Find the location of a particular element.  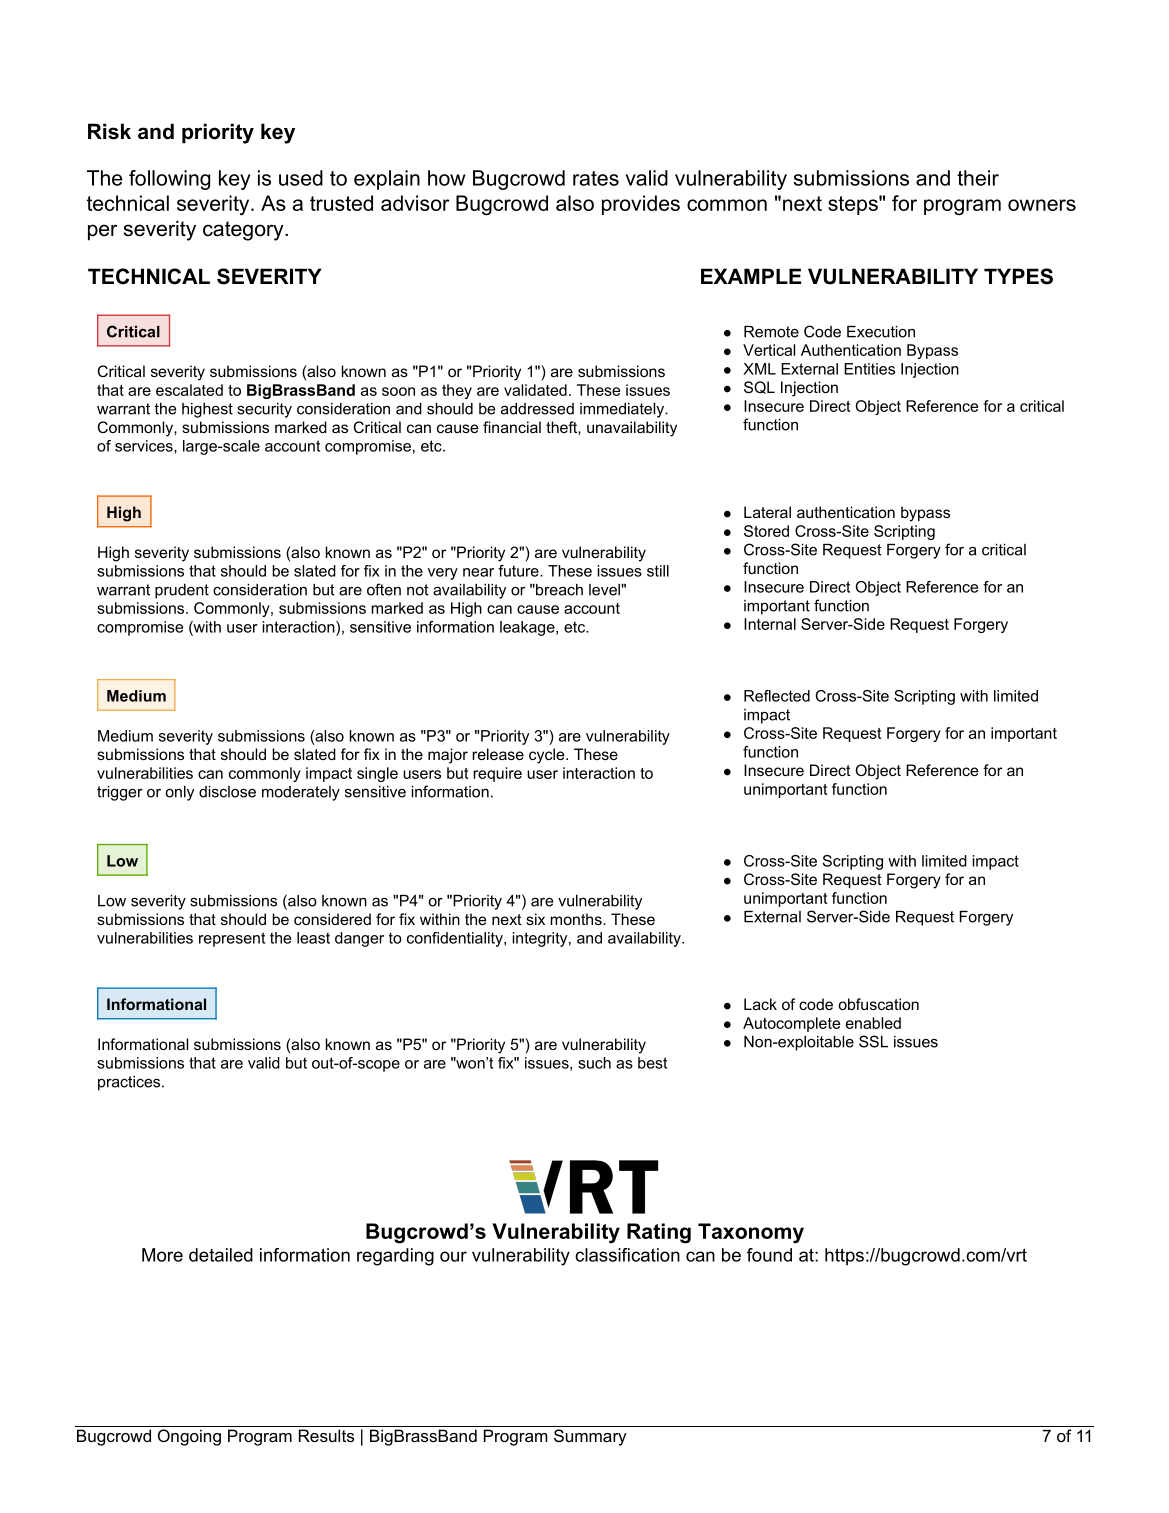

rates is located at coordinates (596, 178).
